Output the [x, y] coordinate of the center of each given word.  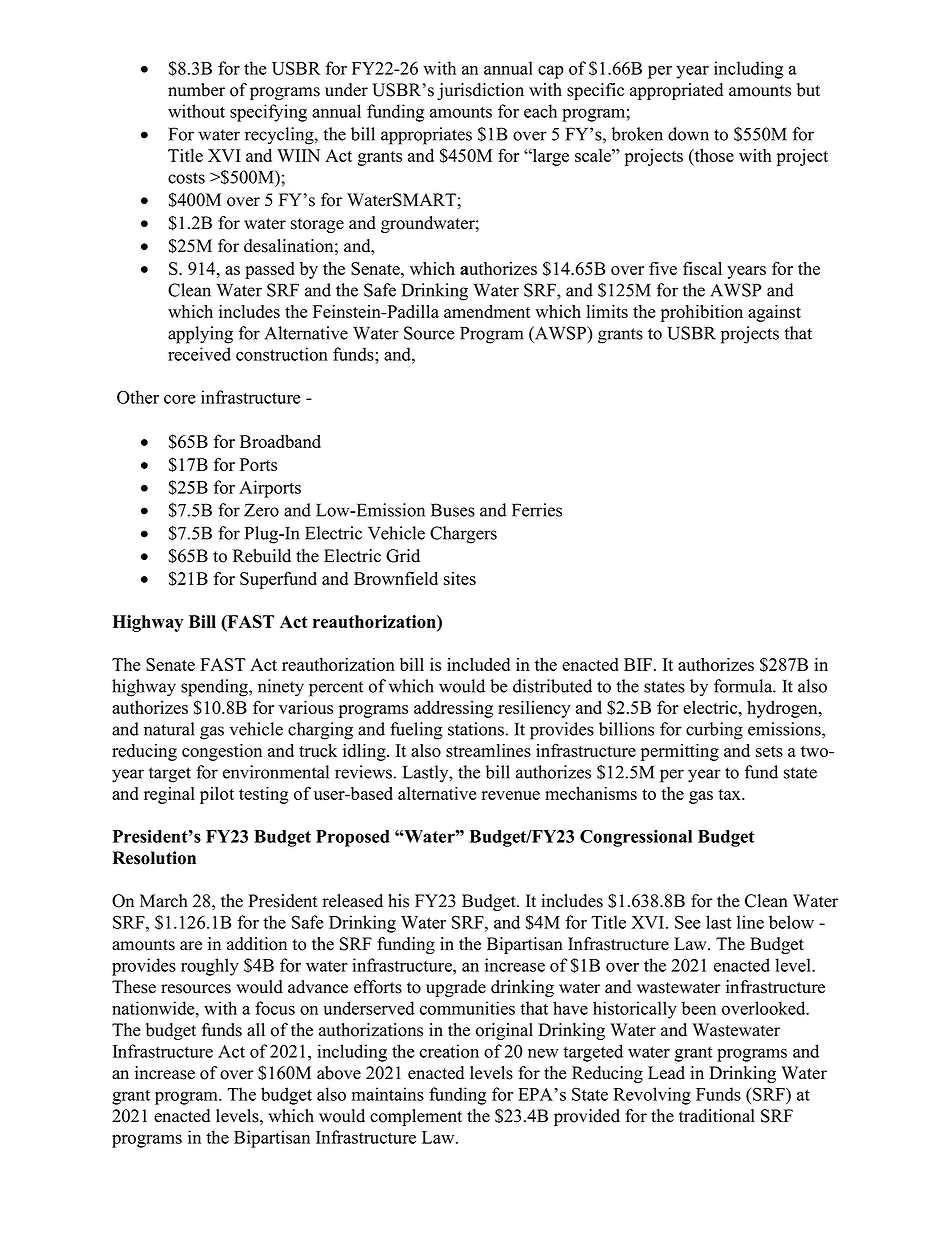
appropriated [676, 91]
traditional [717, 1116]
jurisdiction [480, 91]
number [196, 90]
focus [275, 1008]
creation [449, 1051]
